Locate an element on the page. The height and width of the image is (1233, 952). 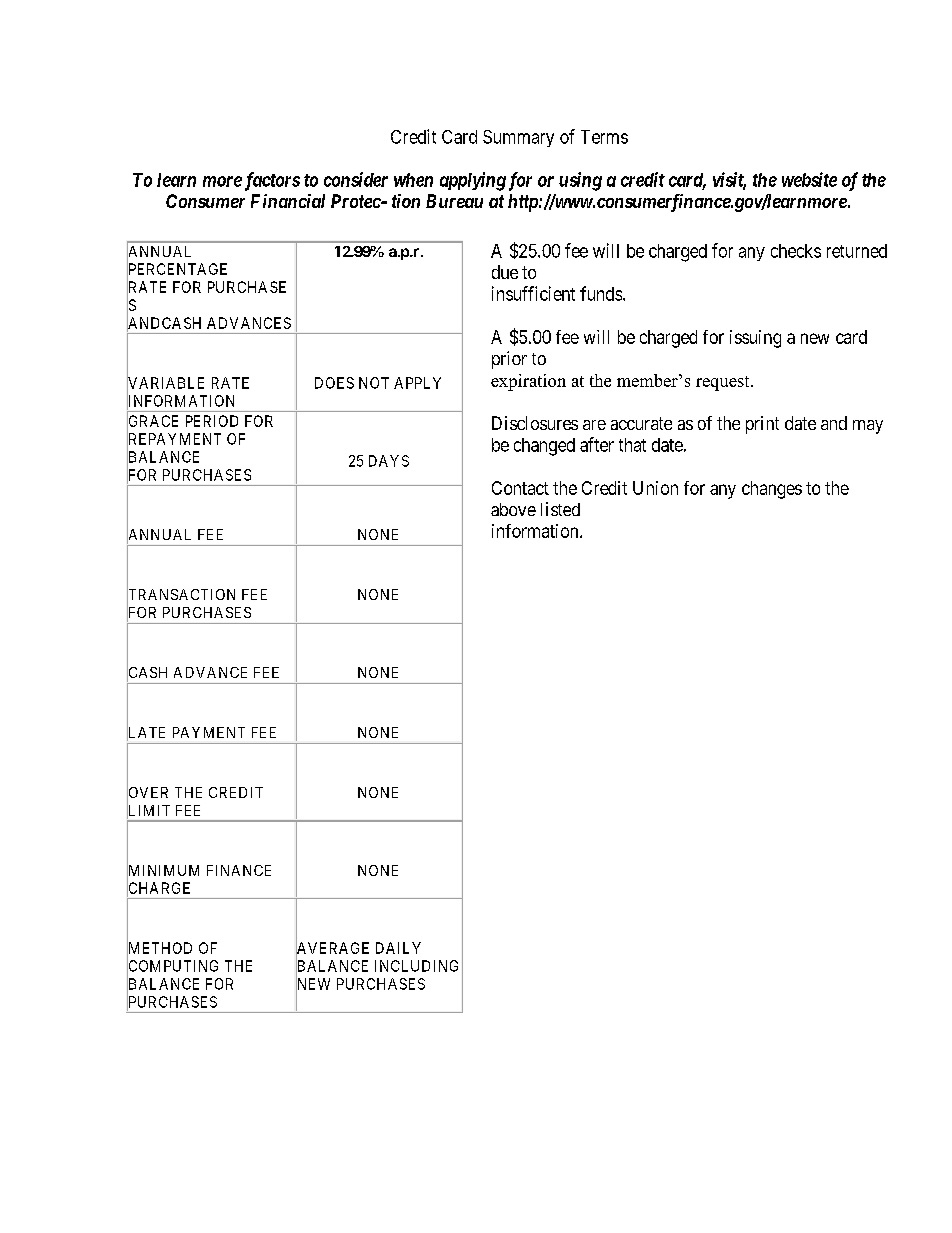
print is located at coordinates (762, 425).
